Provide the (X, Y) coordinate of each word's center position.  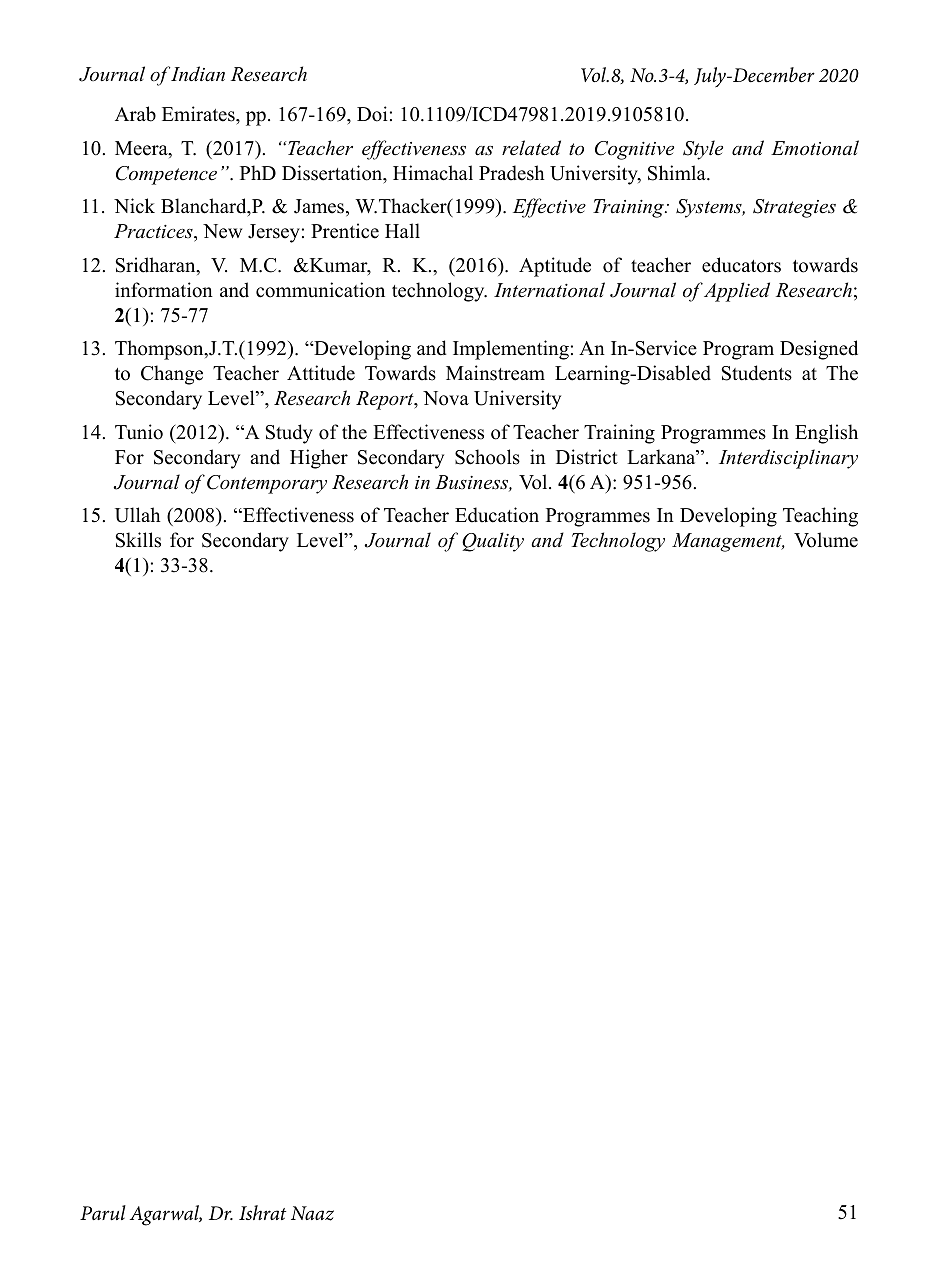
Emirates (199, 115)
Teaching (820, 517)
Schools (487, 457)
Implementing (511, 350)
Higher (319, 459)
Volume (826, 540)
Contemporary (267, 484)
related (531, 148)
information (164, 290)
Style (703, 150)
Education (497, 515)
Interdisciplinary (788, 459)
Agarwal (166, 1215)
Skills (138, 540)
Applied (737, 292)
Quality (493, 542)
